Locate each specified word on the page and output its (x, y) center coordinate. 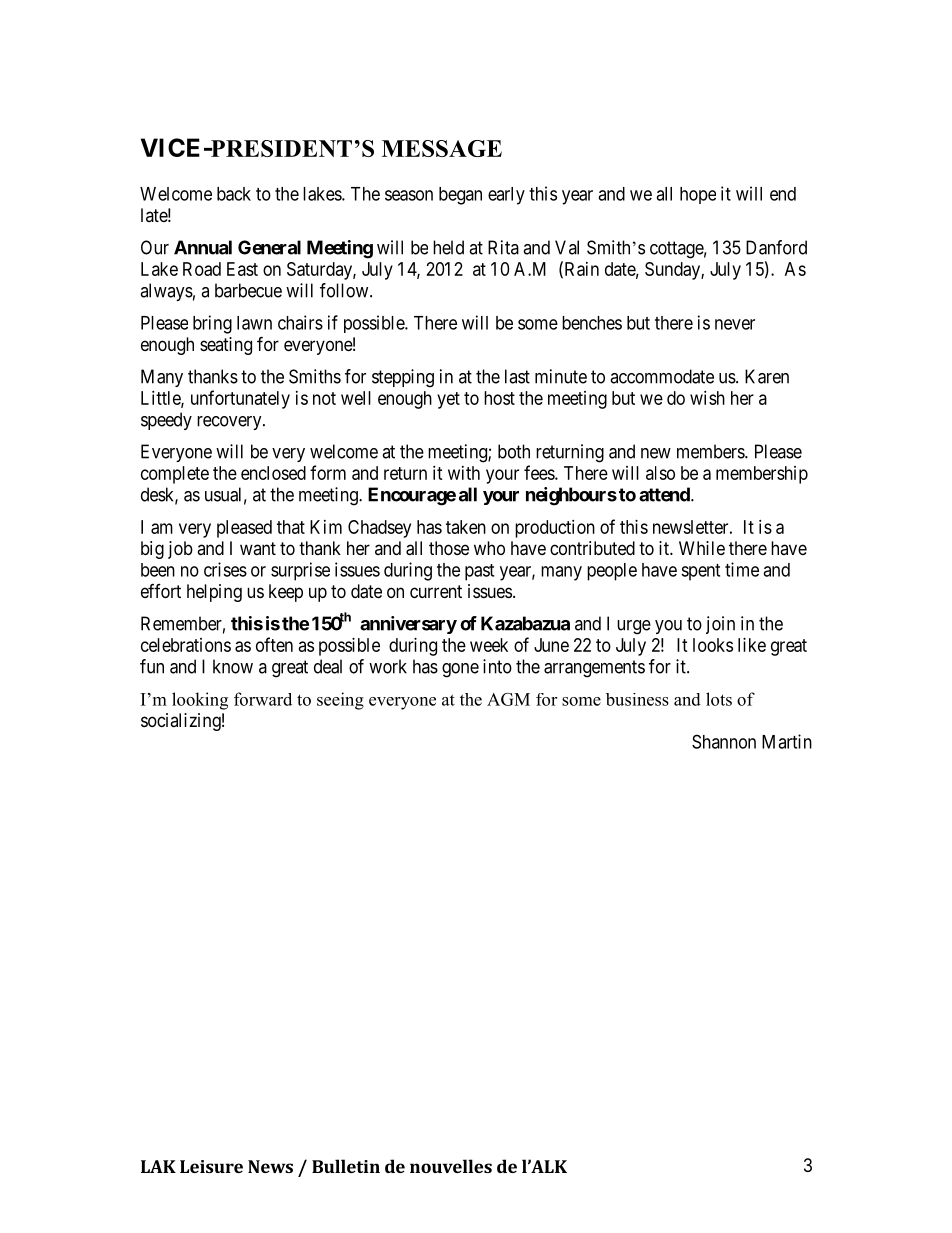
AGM (508, 699)
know (233, 666)
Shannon (724, 741)
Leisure (211, 1166)
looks (713, 645)
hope (698, 195)
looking (200, 701)
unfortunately (240, 399)
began (460, 196)
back (234, 194)
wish (707, 398)
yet (448, 400)
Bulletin (346, 1166)
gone (460, 670)
